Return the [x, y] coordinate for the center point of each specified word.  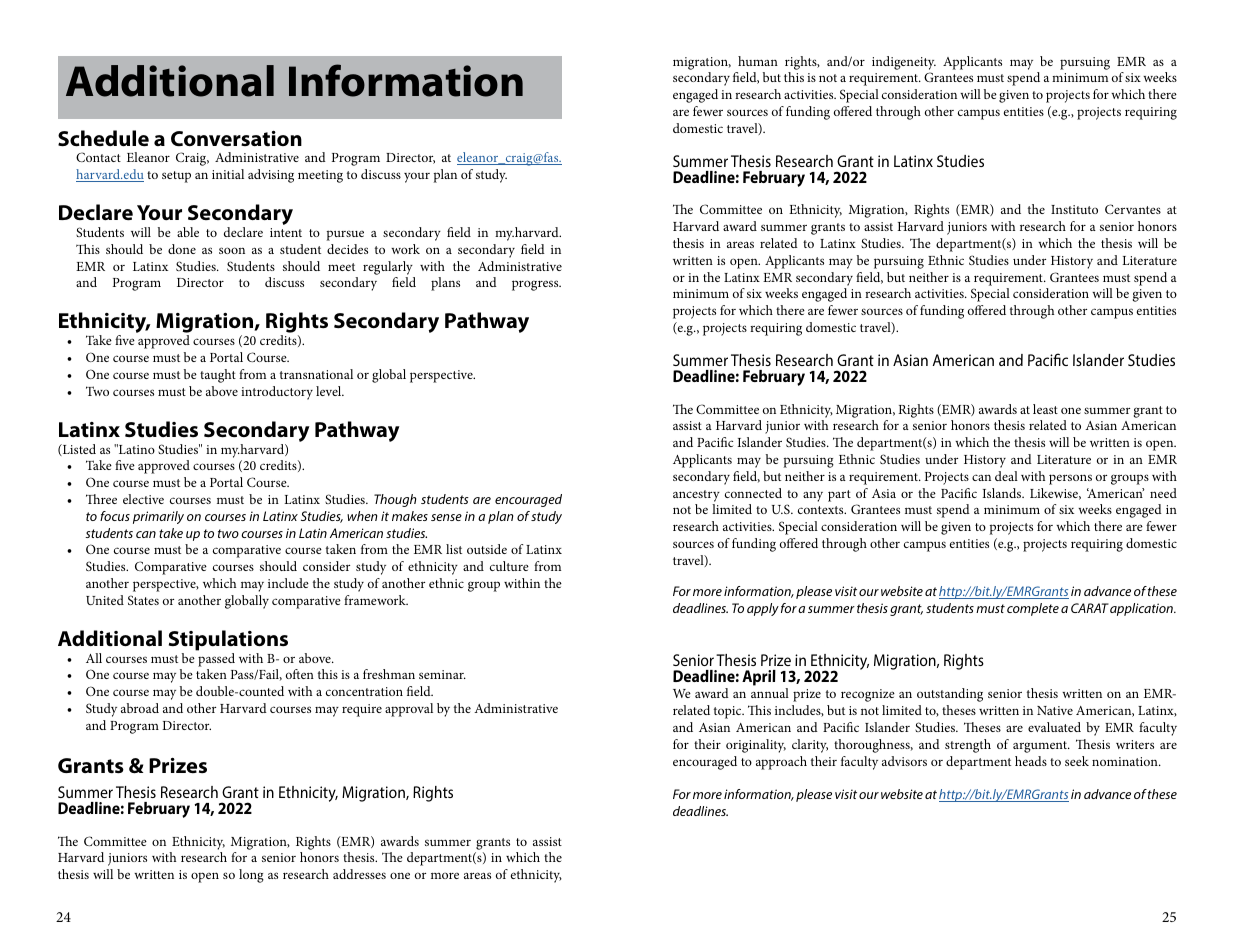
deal [1006, 476]
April [759, 678]
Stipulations [228, 640]
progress [536, 285]
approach [781, 763]
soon [232, 250]
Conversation [236, 138]
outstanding [950, 695]
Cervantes [1133, 209]
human [758, 61]
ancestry [696, 496]
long [251, 876]
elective [143, 499]
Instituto [1074, 209]
